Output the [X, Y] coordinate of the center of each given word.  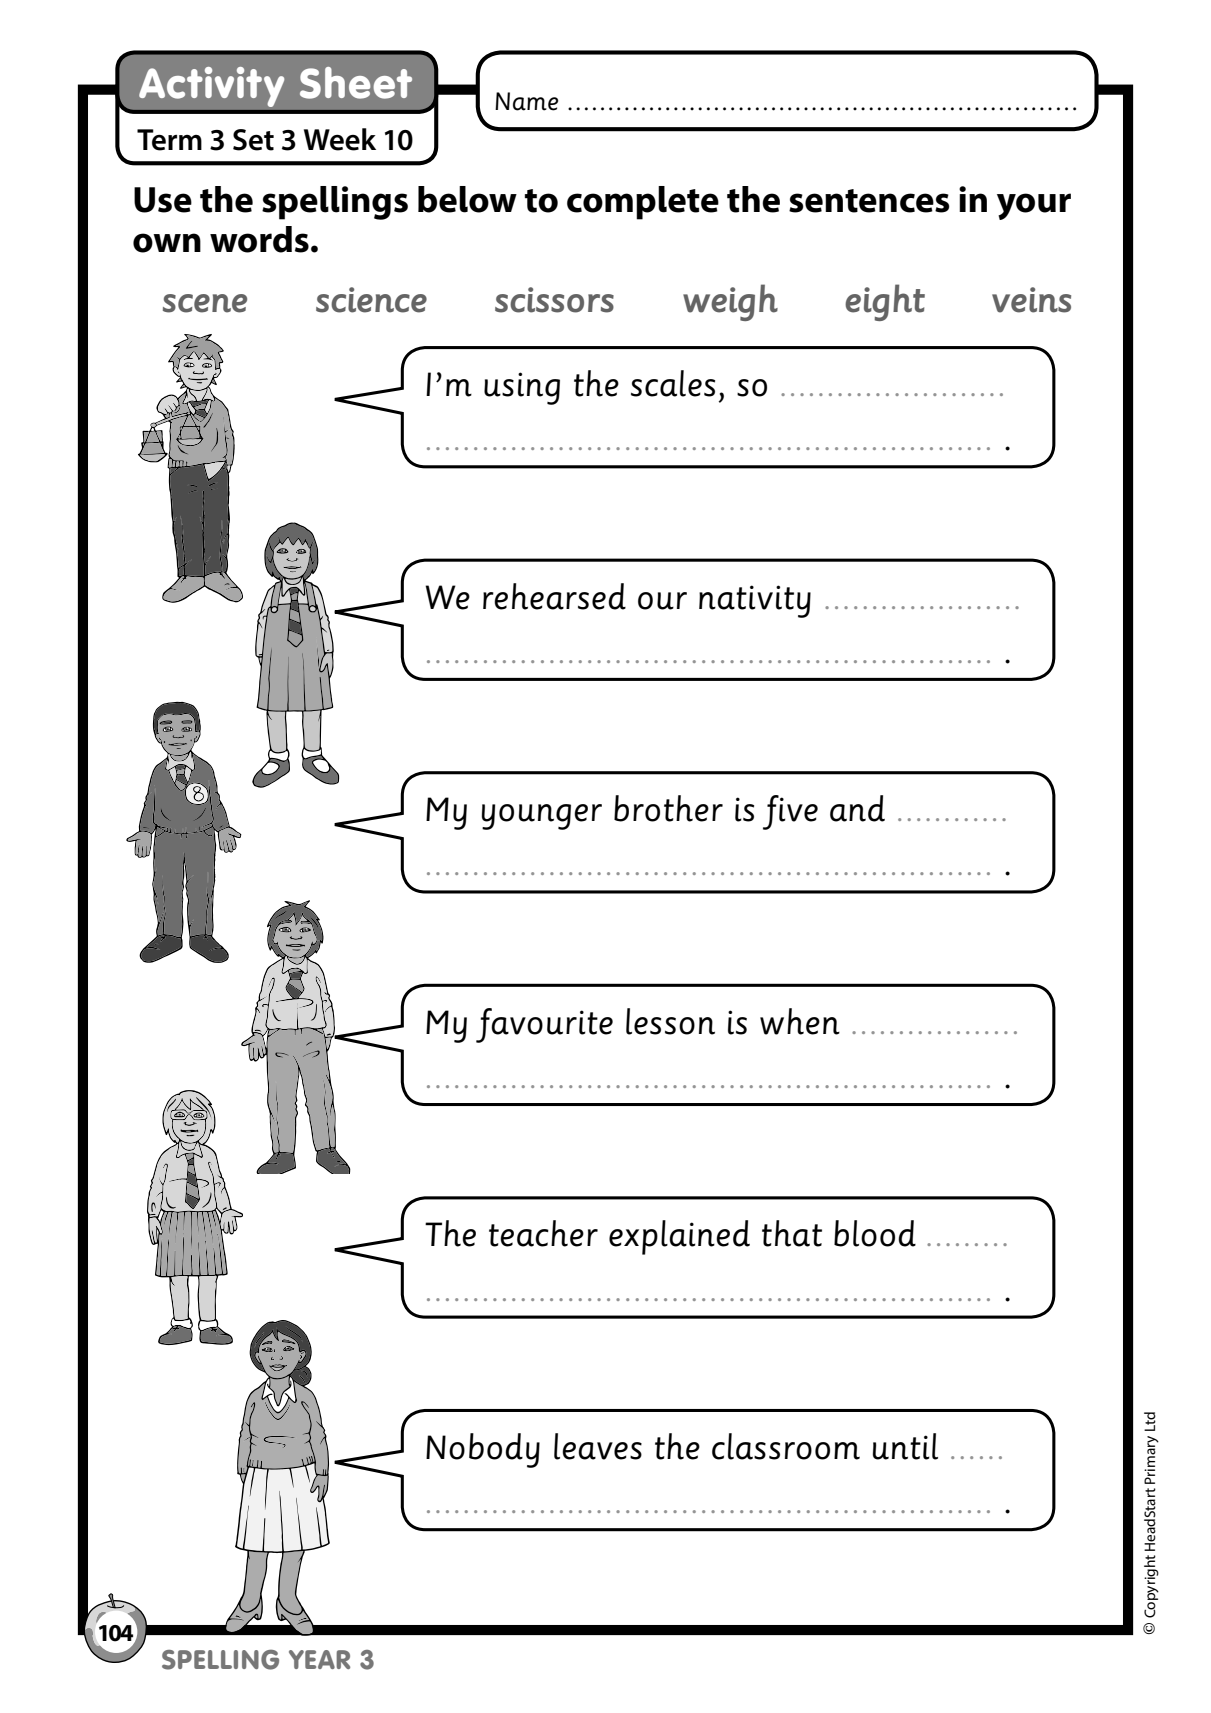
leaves [598, 1446]
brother [668, 808]
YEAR [319, 1659]
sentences [869, 201]
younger [542, 817]
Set [253, 140]
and [857, 808]
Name [526, 101]
